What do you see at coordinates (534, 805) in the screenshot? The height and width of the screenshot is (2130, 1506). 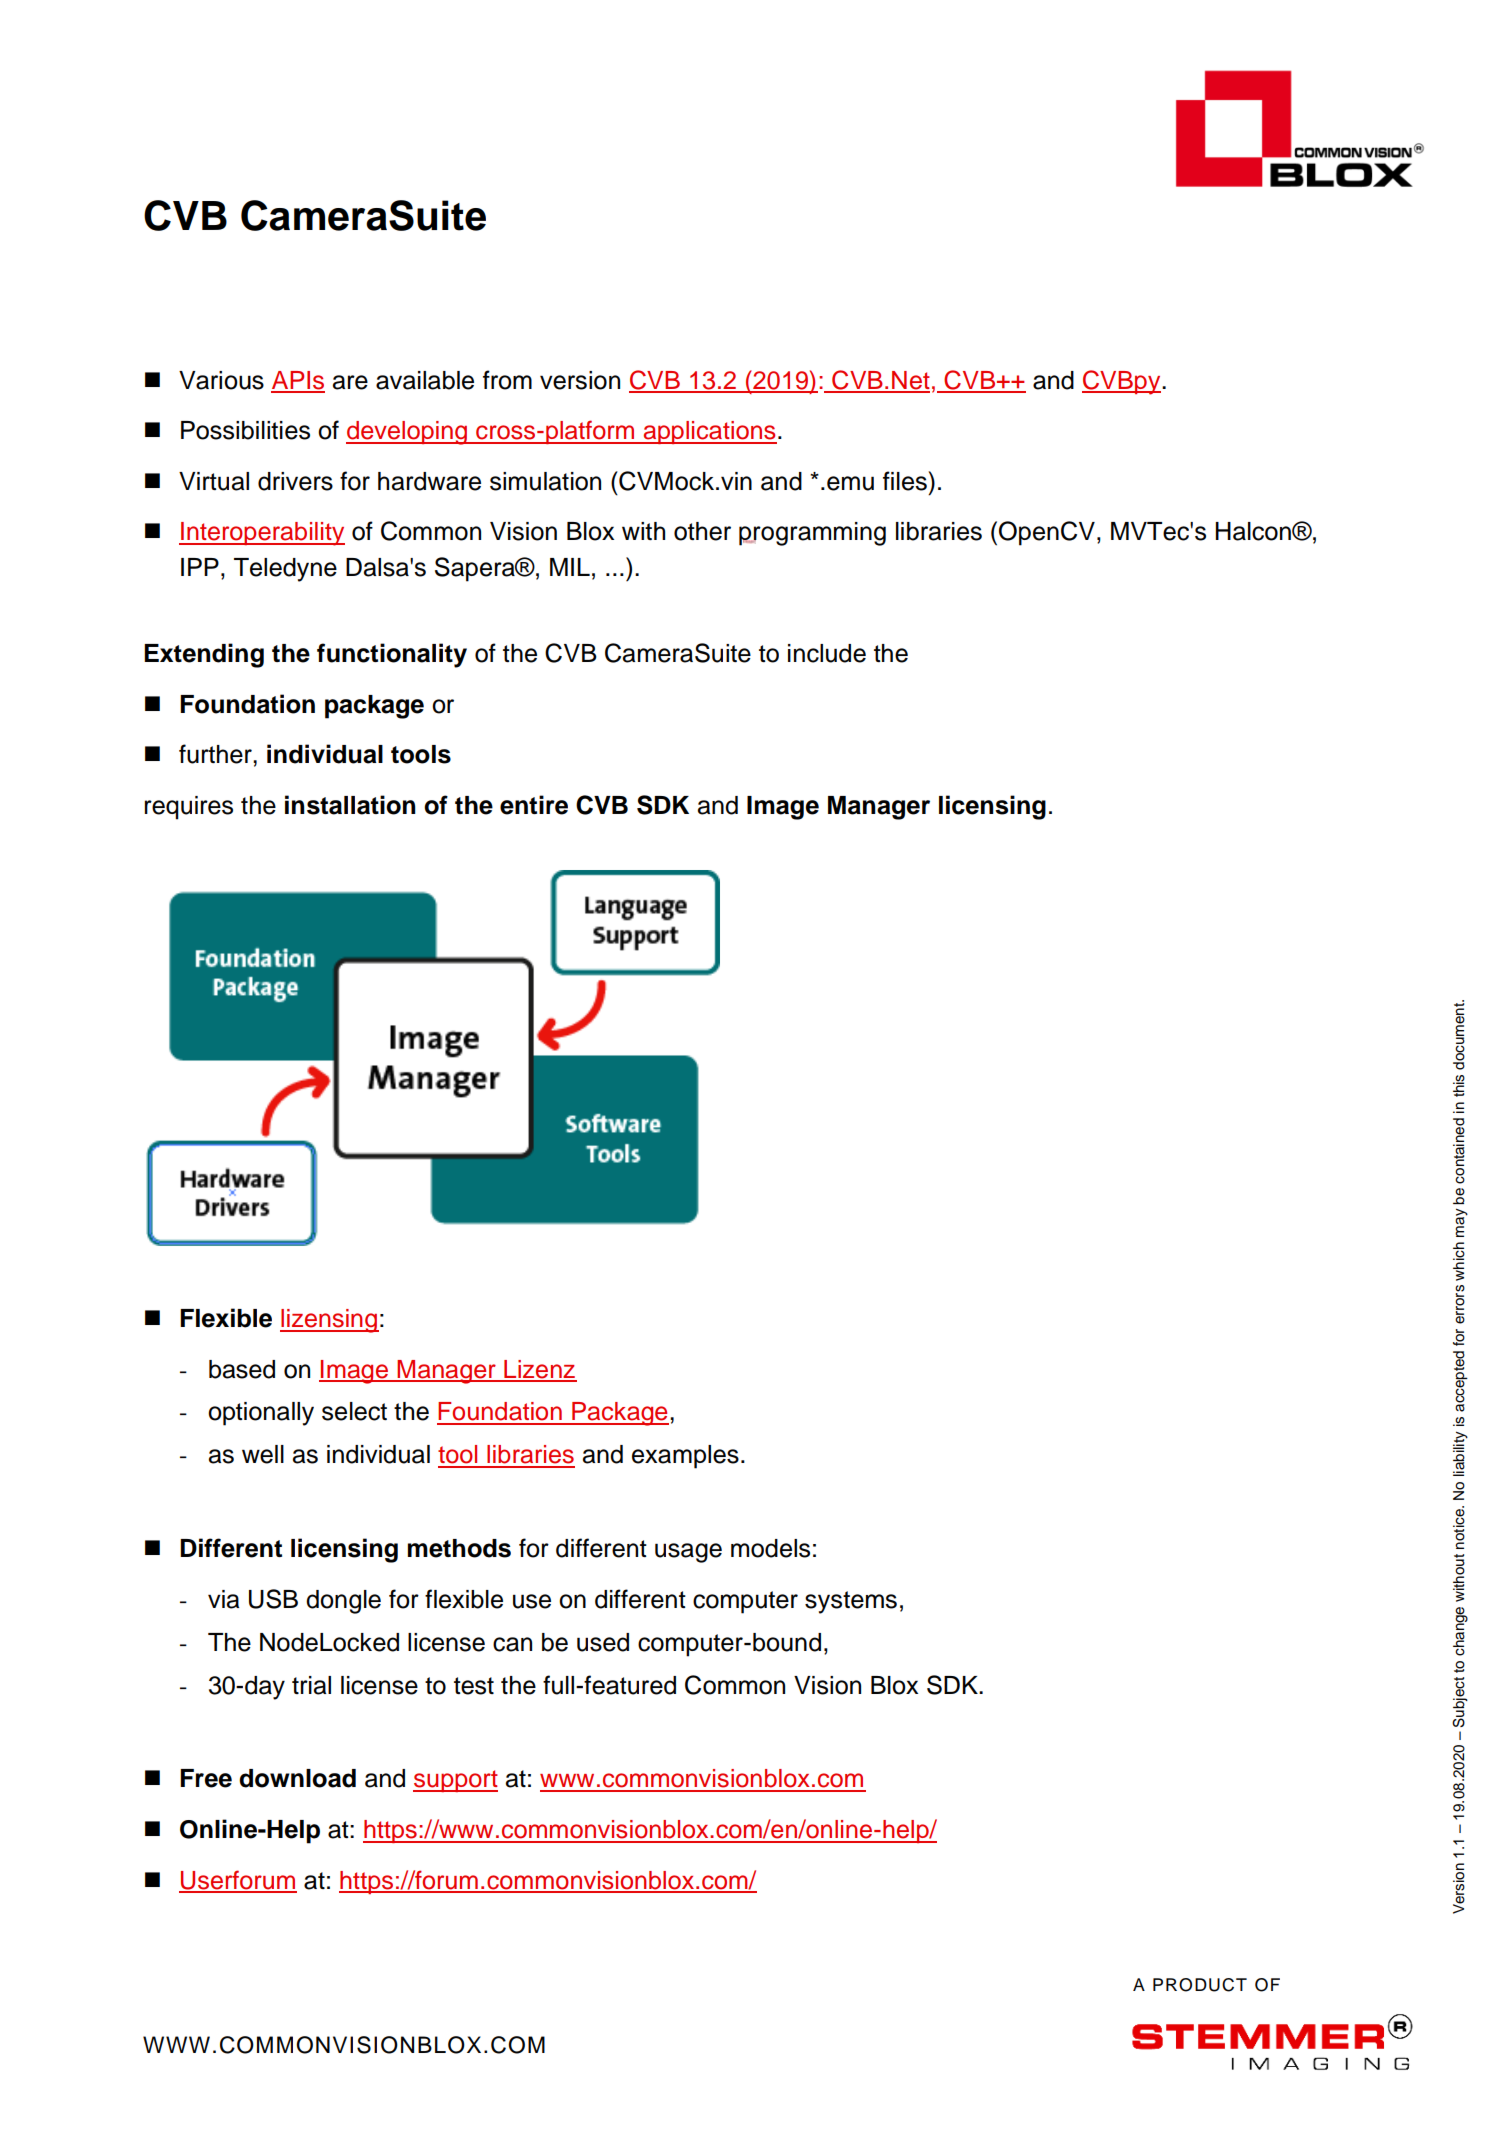 I see `entire` at bounding box center [534, 805].
